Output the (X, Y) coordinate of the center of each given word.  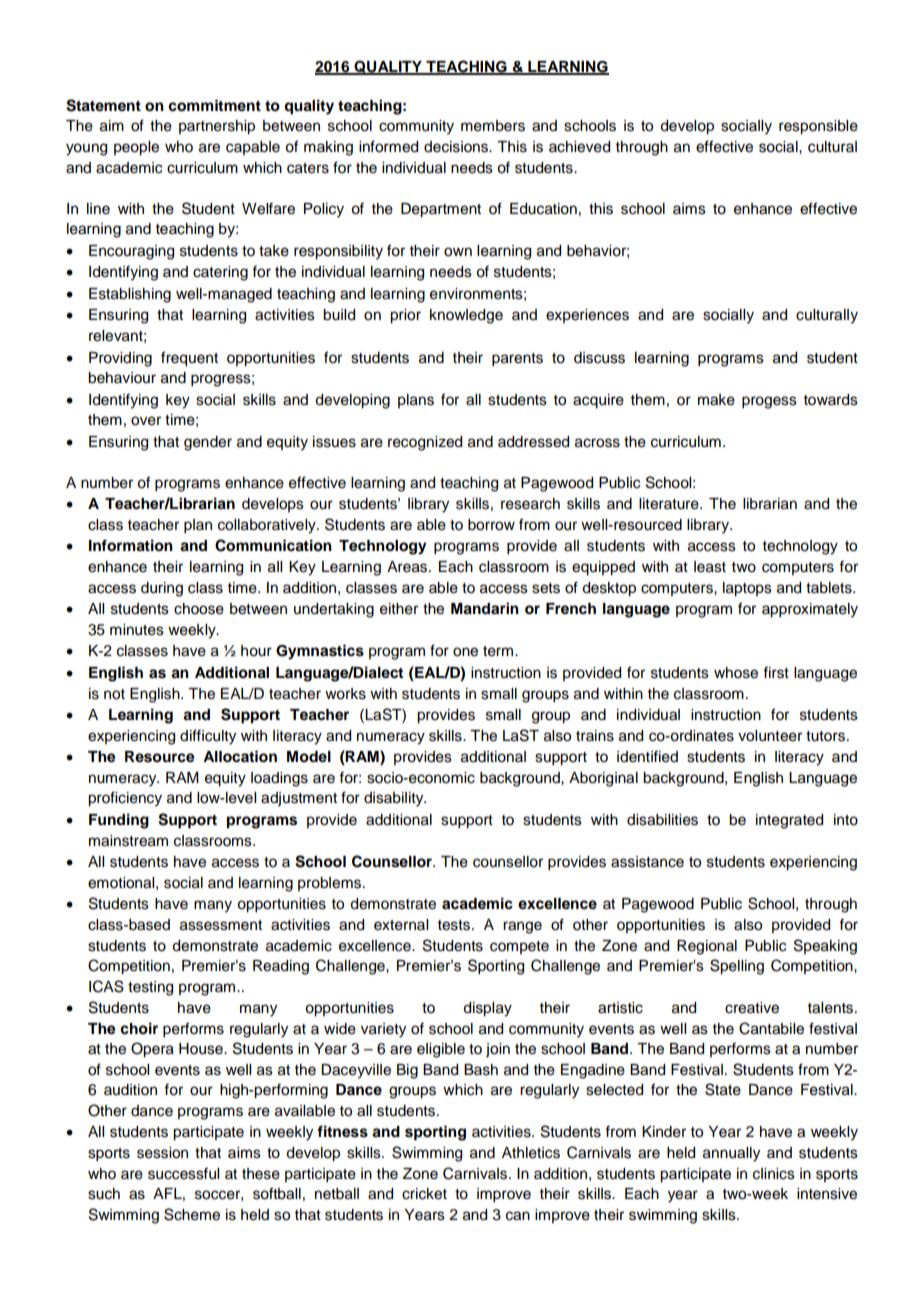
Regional (707, 947)
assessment (221, 925)
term (499, 651)
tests (455, 925)
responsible (818, 127)
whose (736, 673)
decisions (457, 147)
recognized (425, 443)
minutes (137, 630)
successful (183, 1173)
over (146, 421)
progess (769, 402)
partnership (217, 127)
